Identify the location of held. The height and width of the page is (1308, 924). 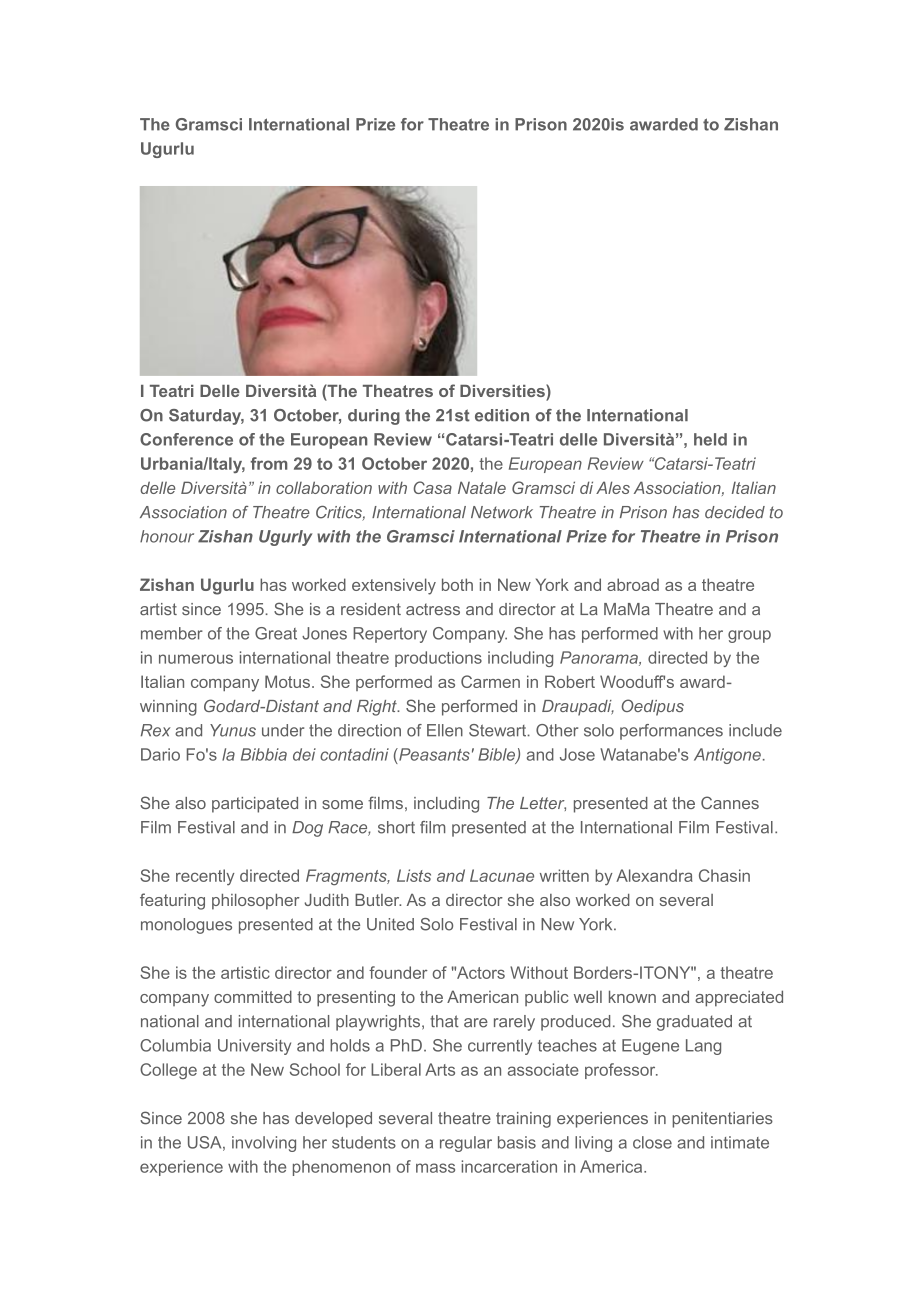
(710, 439).
